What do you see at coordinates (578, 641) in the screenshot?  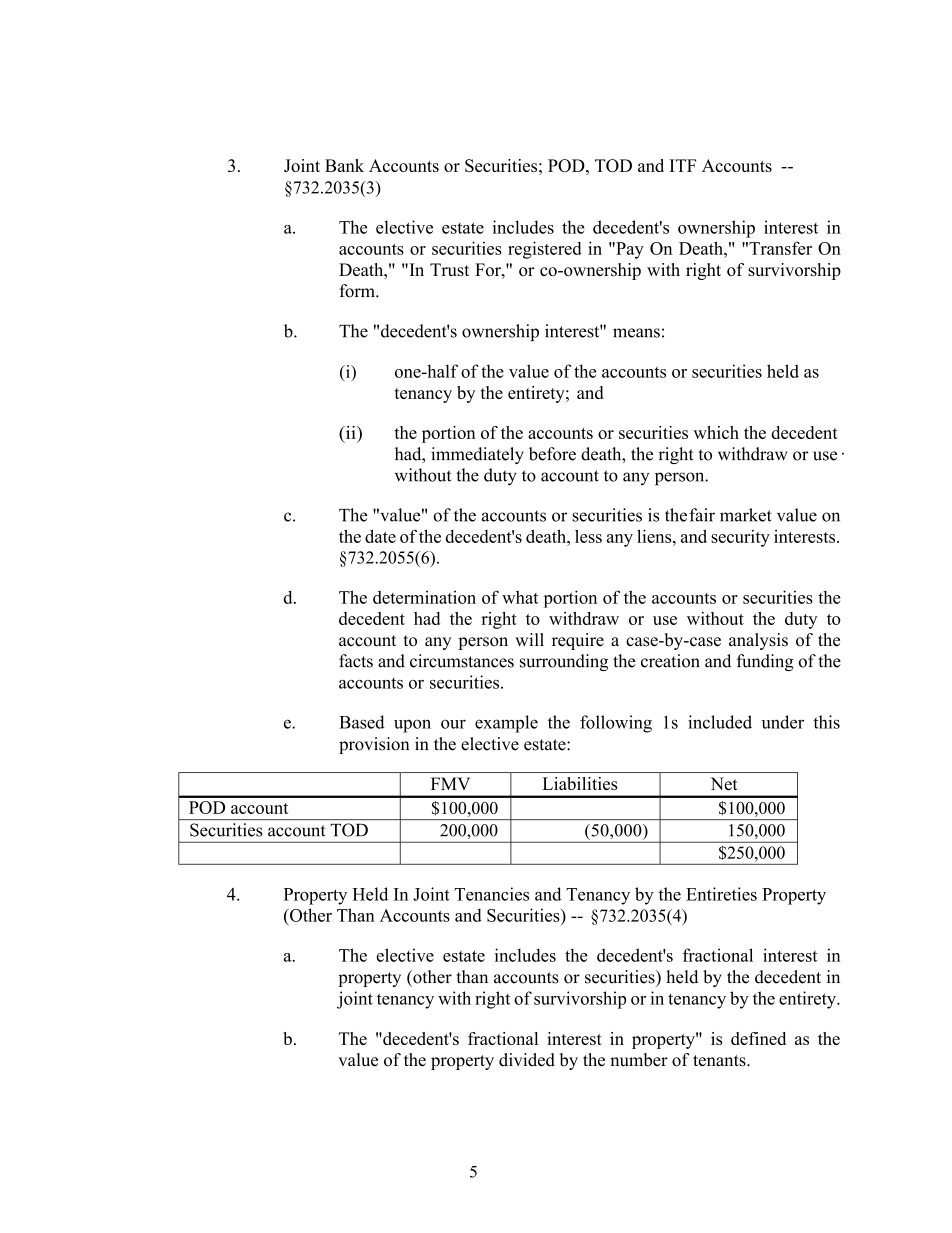 I see `require` at bounding box center [578, 641].
